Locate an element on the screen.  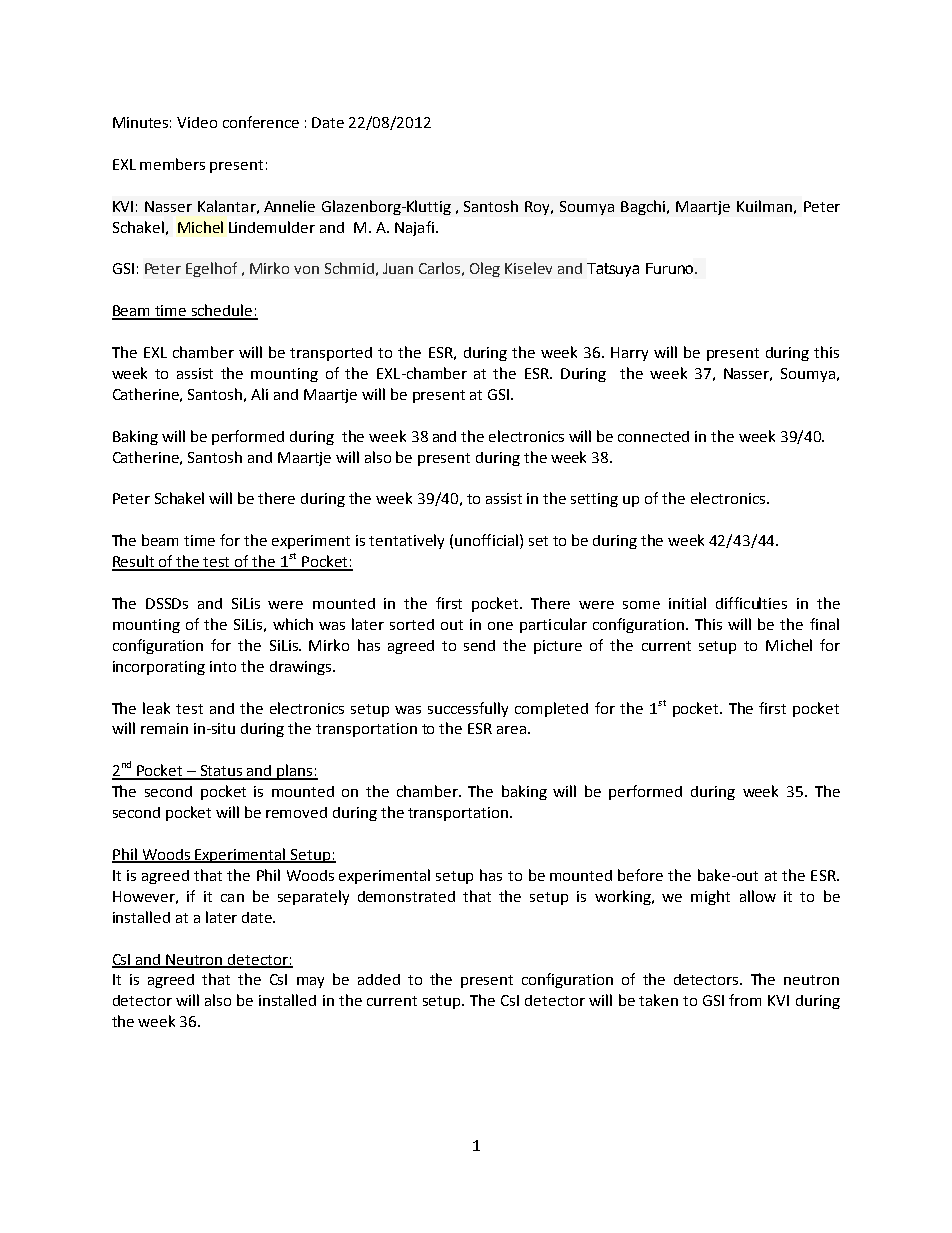
Oleg is located at coordinates (485, 269).
